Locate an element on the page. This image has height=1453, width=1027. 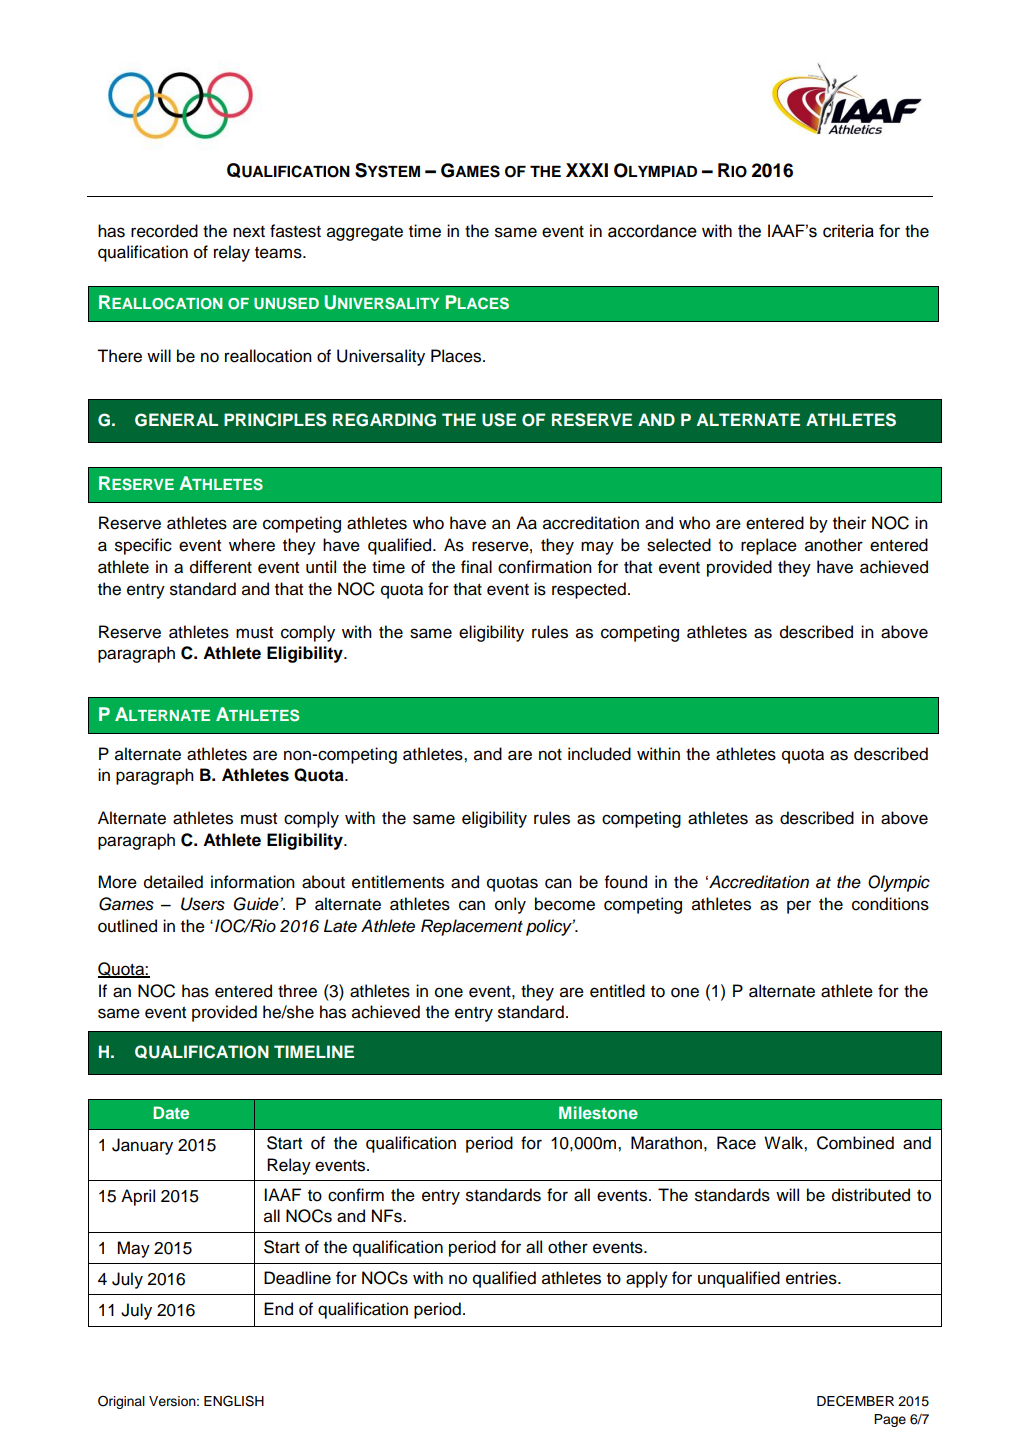
criteria is located at coordinates (848, 231).
